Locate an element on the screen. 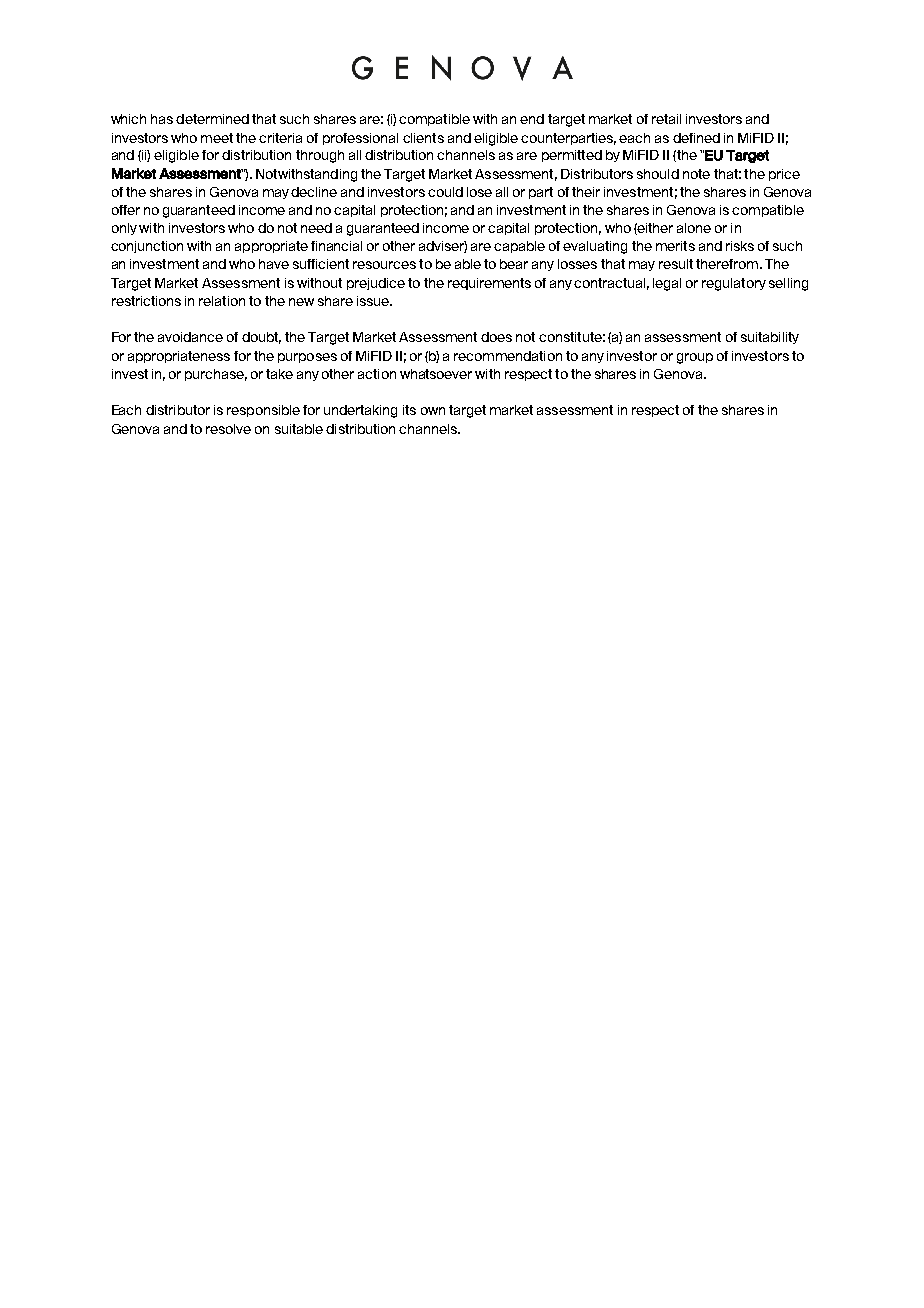 The height and width of the screenshot is (1308, 924). requirements is located at coordinates (489, 284).
